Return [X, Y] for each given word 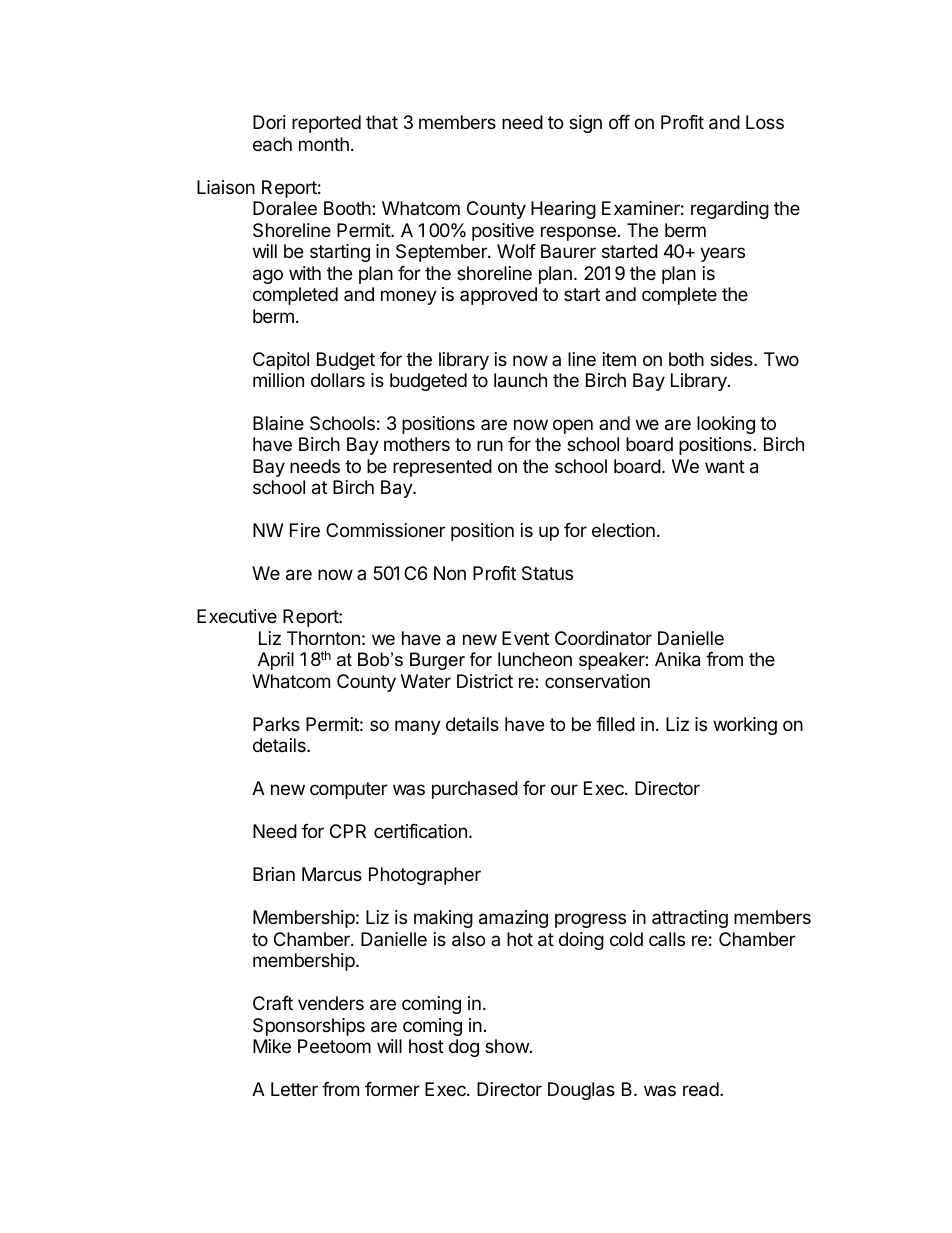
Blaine [278, 423]
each [272, 144]
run [490, 445]
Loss [765, 122]
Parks [276, 724]
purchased [475, 790]
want [725, 466]
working [745, 726]
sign [585, 124]
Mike [272, 1046]
